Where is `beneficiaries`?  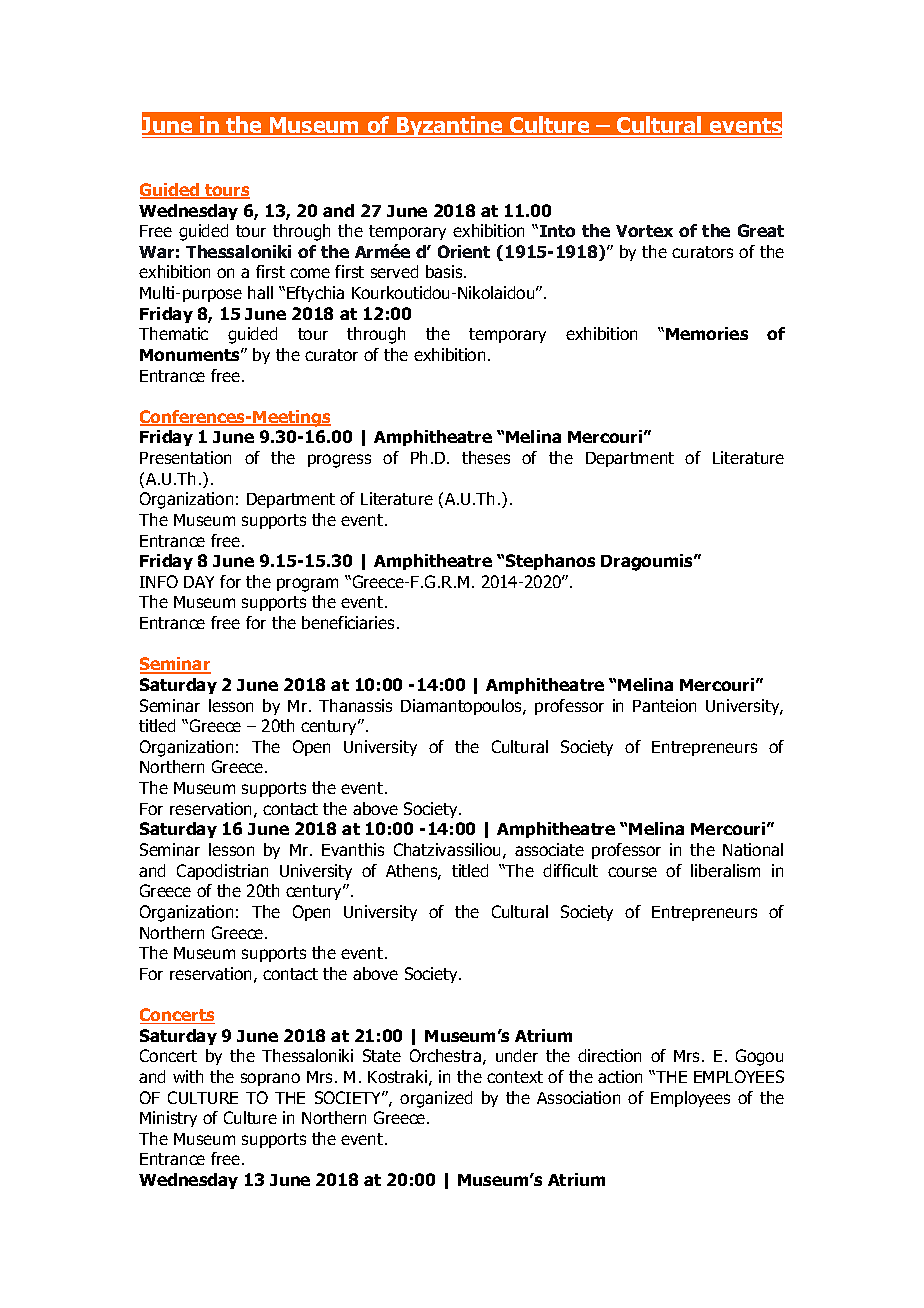
beneficiaries is located at coordinates (348, 622).
